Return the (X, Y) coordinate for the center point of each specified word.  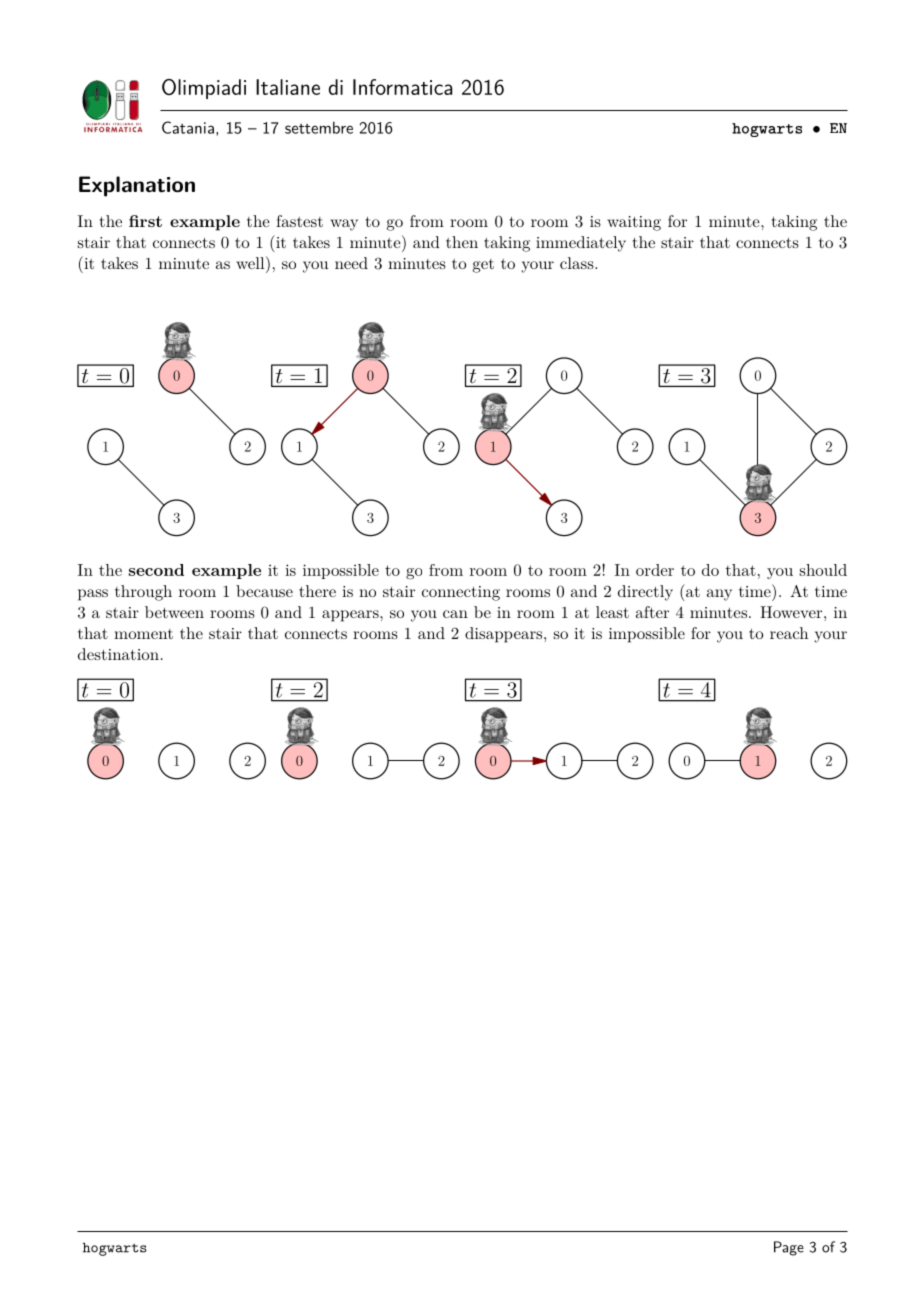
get (483, 266)
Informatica (402, 87)
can (455, 614)
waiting (634, 223)
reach (789, 633)
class (578, 263)
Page (789, 1248)
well (251, 262)
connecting (461, 593)
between (174, 612)
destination (118, 654)
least (612, 612)
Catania (188, 127)
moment (143, 634)
